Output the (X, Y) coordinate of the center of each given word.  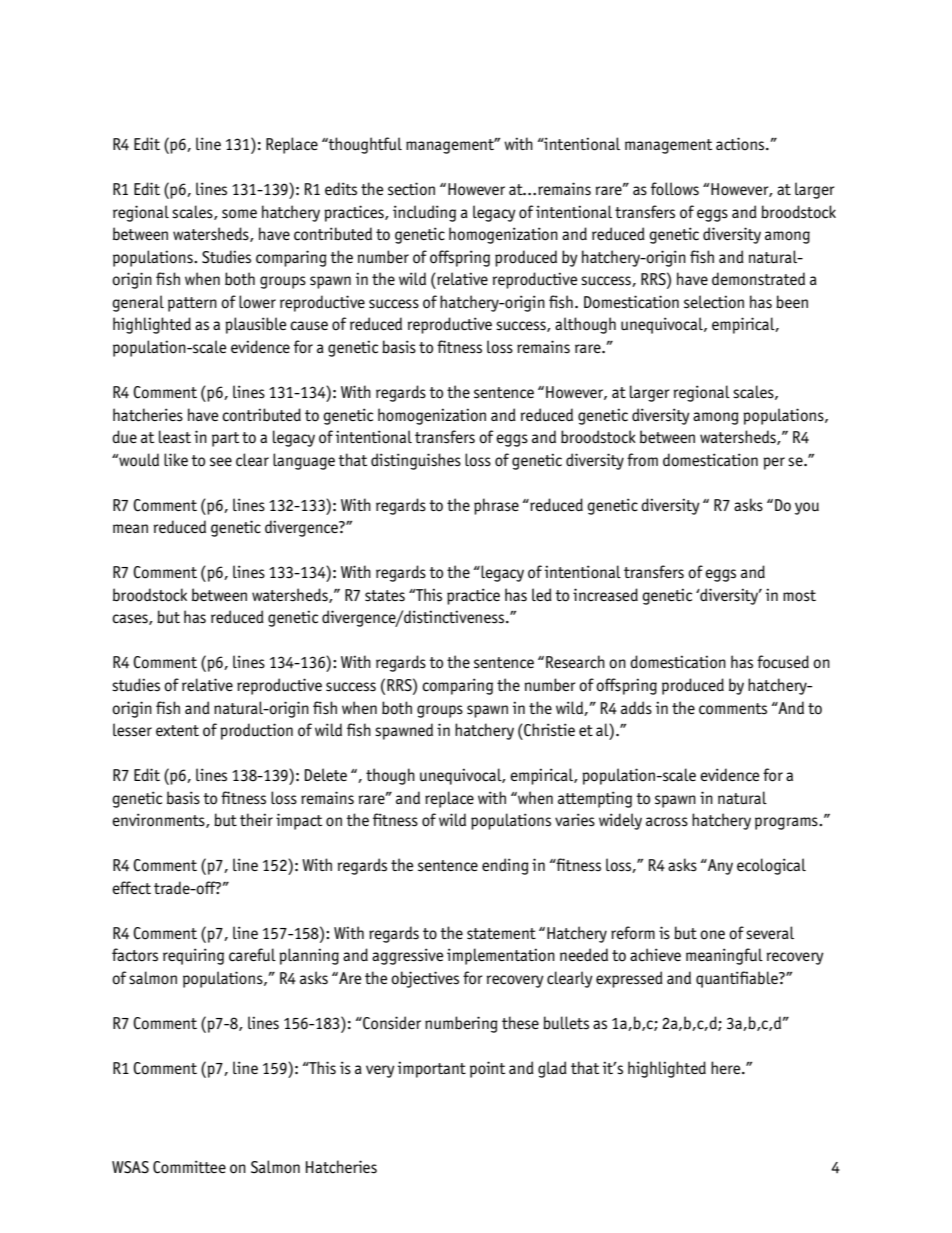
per (774, 463)
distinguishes (416, 461)
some (239, 214)
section (411, 189)
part (225, 439)
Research (575, 662)
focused (783, 662)
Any (719, 867)
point (487, 1069)
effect (131, 887)
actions (741, 144)
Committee (189, 1167)
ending (505, 866)
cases (131, 619)
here (727, 1067)
